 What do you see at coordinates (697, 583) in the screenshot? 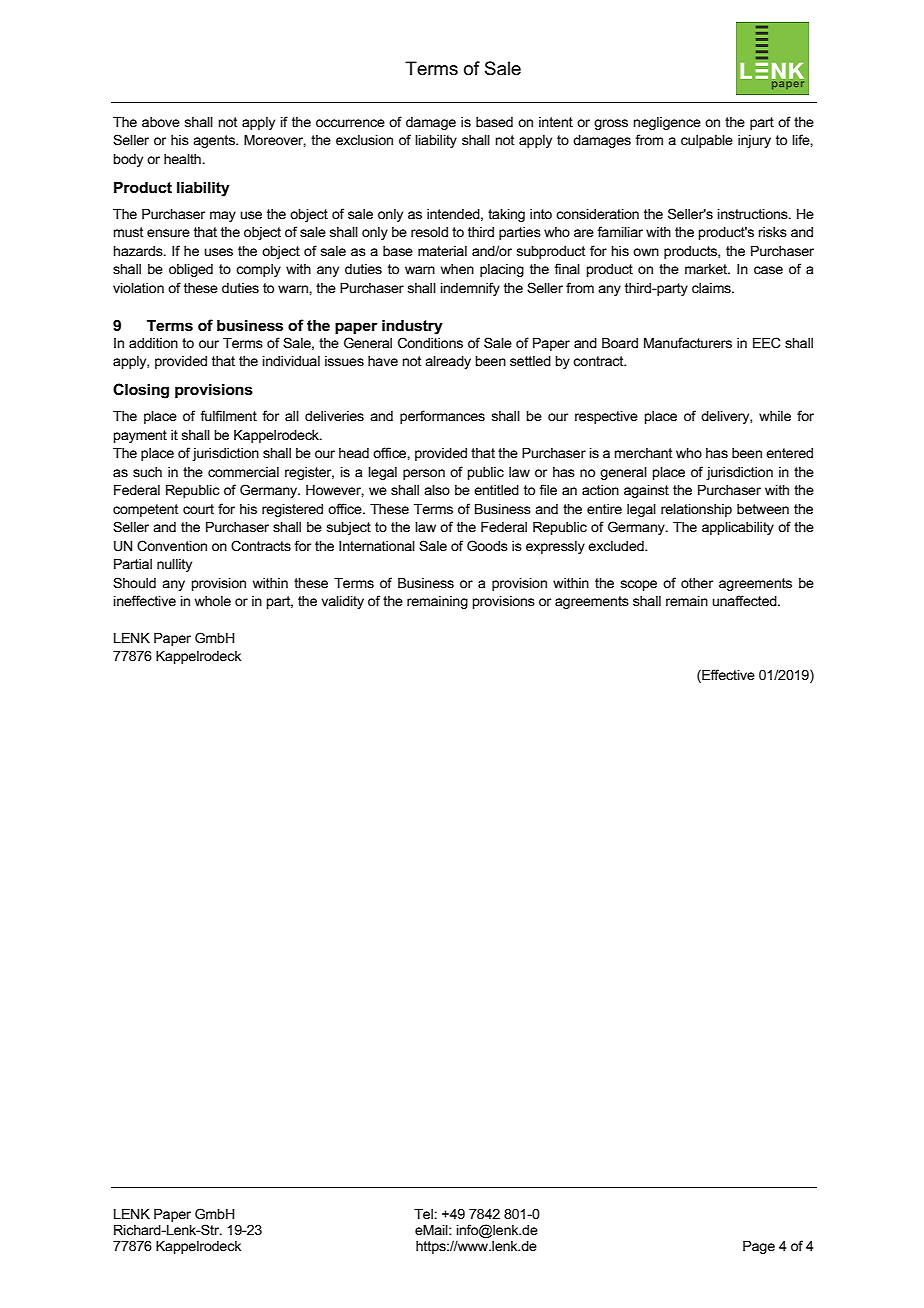
I see `other` at bounding box center [697, 583].
